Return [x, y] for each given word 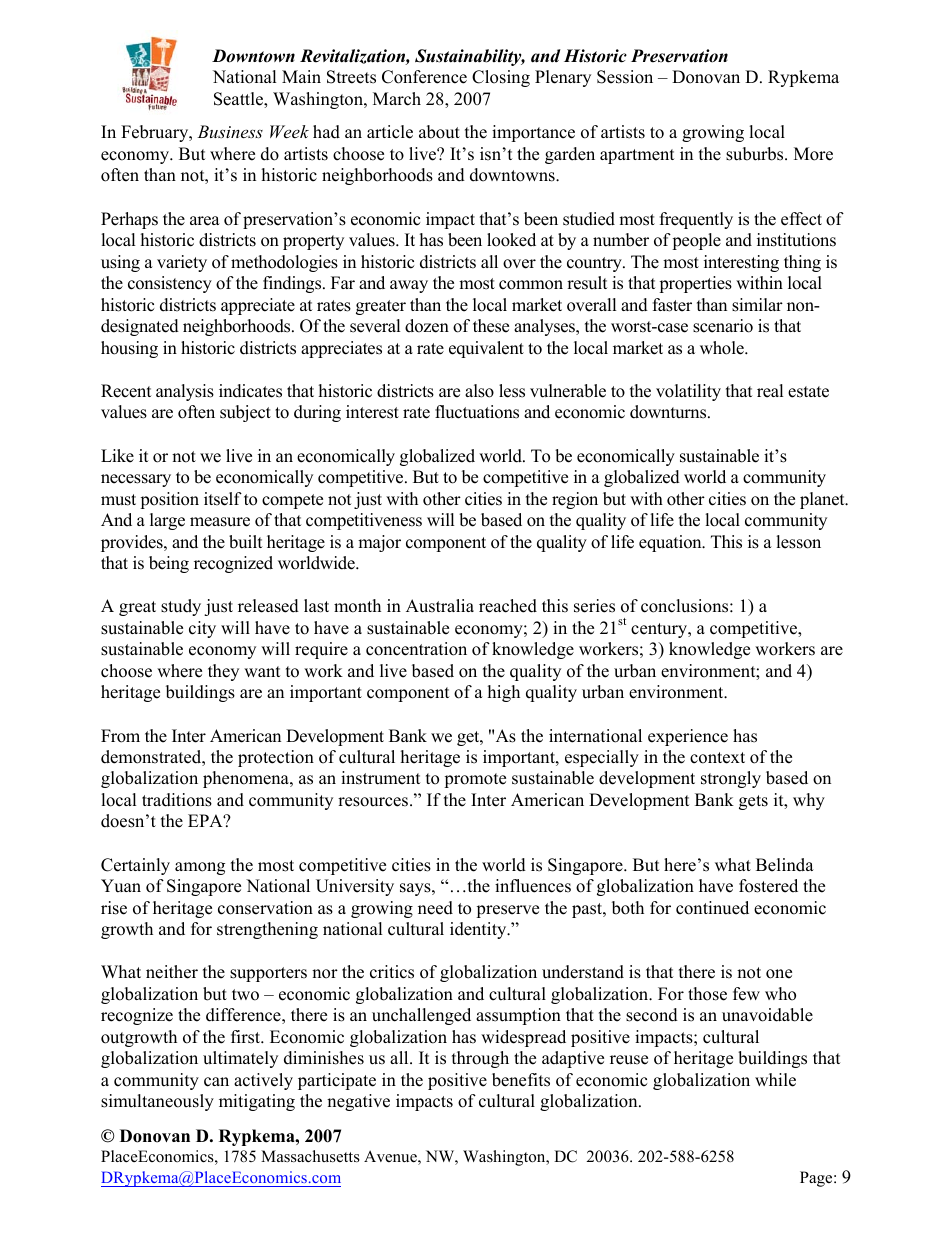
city [202, 629]
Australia [440, 606]
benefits [521, 1080]
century [660, 630]
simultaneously [157, 1102]
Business [230, 131]
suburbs [756, 154]
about [439, 132]
